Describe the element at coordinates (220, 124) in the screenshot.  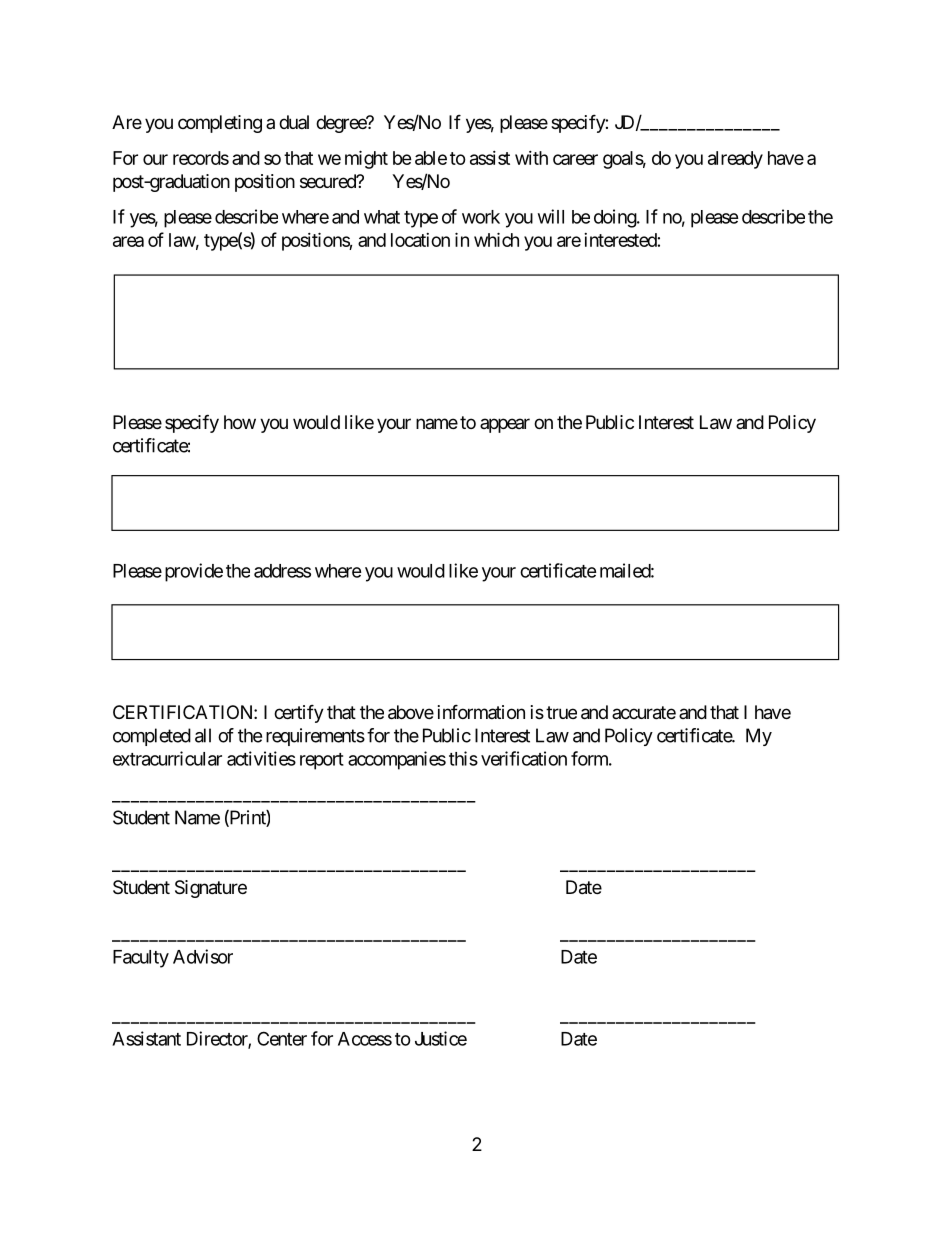
I see `completing` at that location.
